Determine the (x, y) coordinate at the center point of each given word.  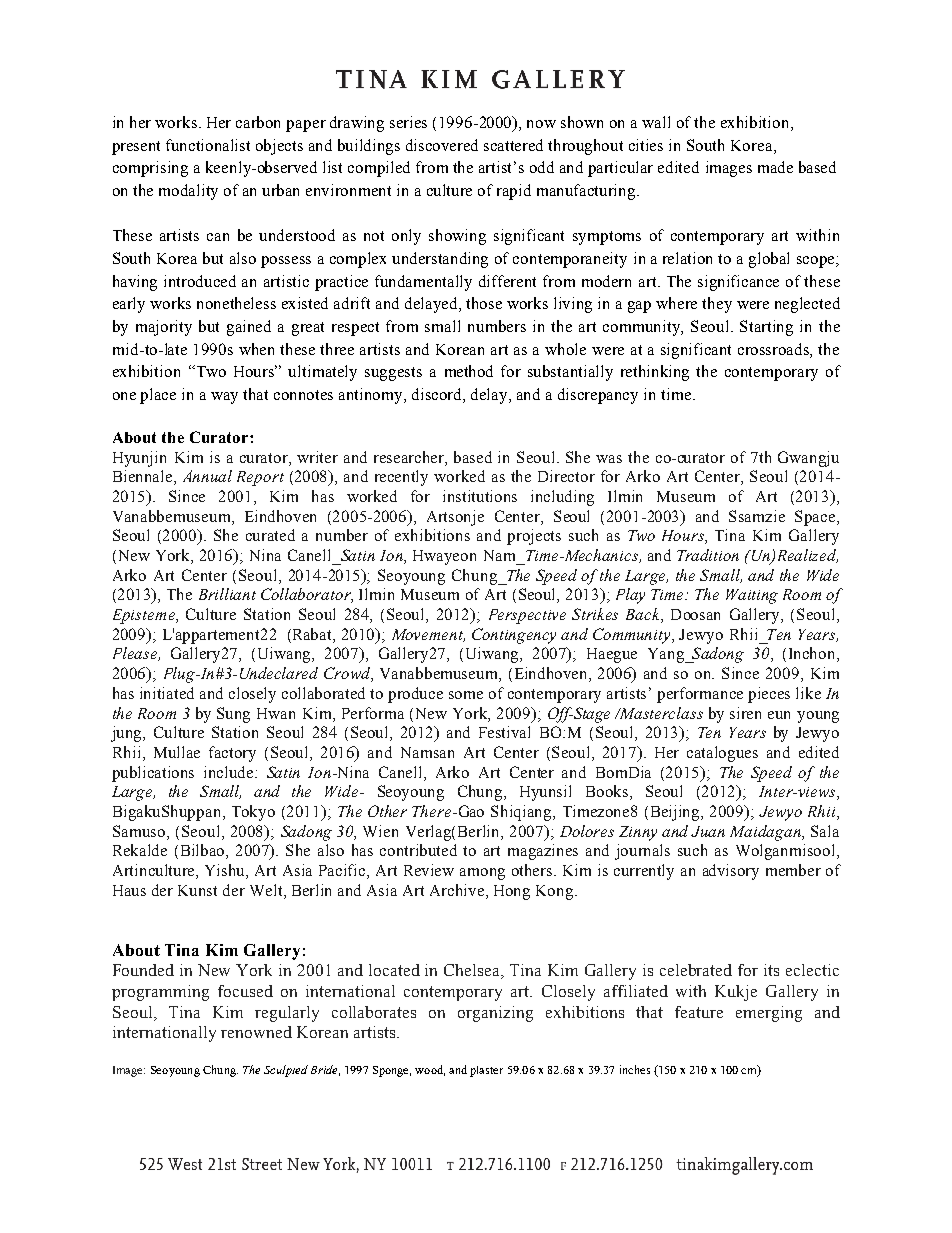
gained (249, 328)
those (484, 303)
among (482, 874)
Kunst (197, 890)
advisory (731, 872)
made (775, 167)
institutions (480, 496)
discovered (442, 145)
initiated (167, 693)
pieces (769, 695)
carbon (258, 122)
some (466, 695)
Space (816, 518)
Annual (207, 476)
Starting (766, 328)
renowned (256, 1032)
